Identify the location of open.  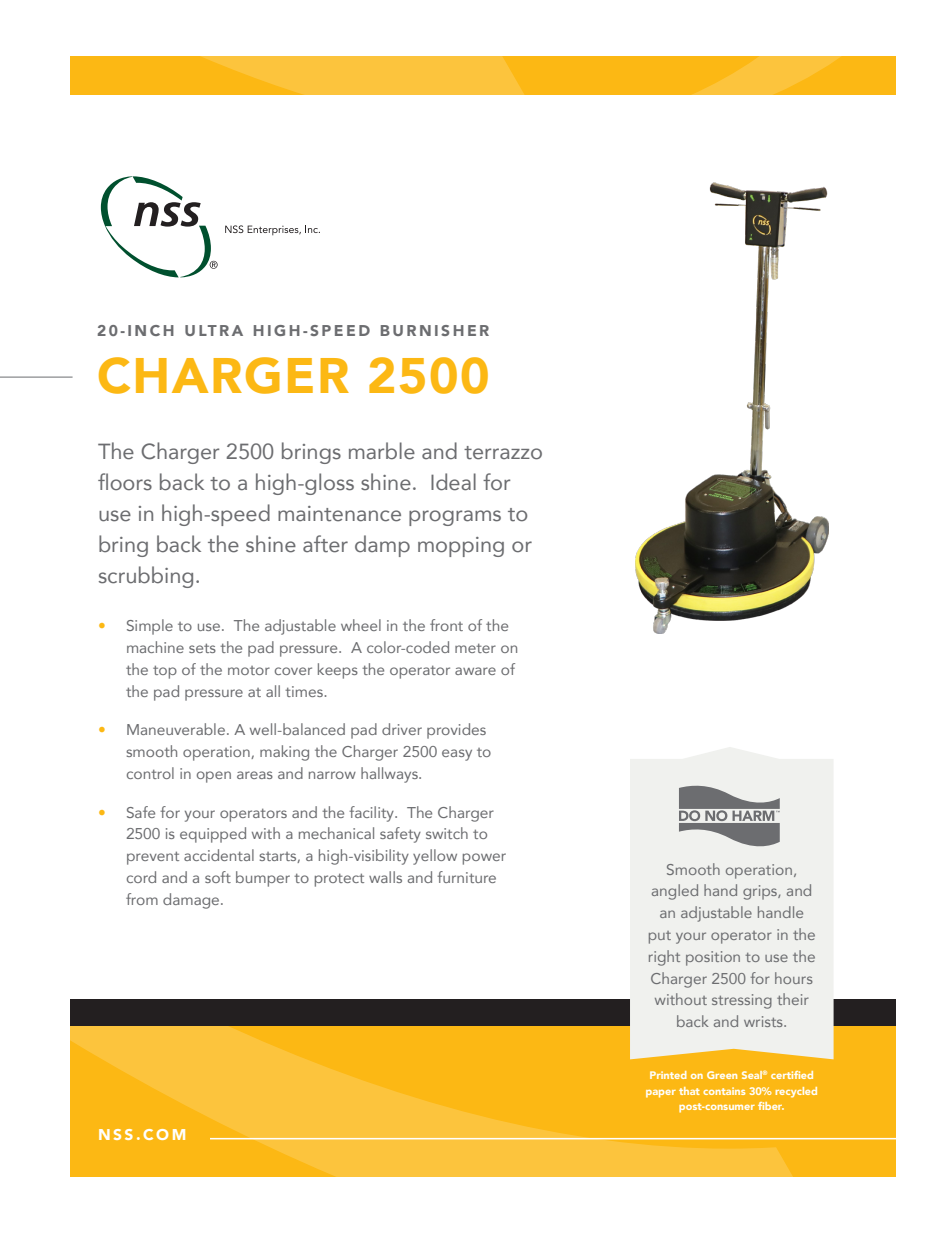
(214, 777).
